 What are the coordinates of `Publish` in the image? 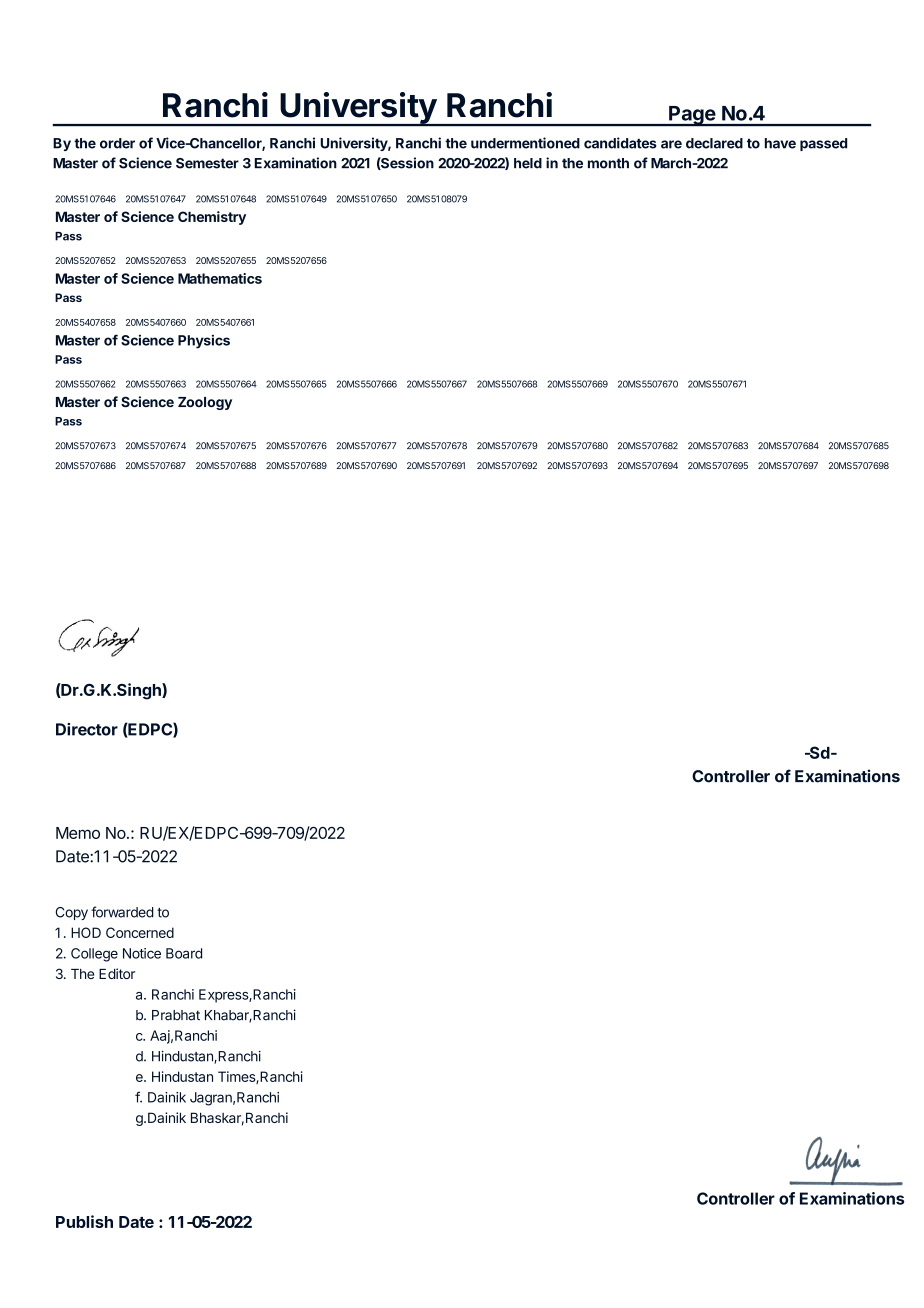 It's located at (84, 1221).
